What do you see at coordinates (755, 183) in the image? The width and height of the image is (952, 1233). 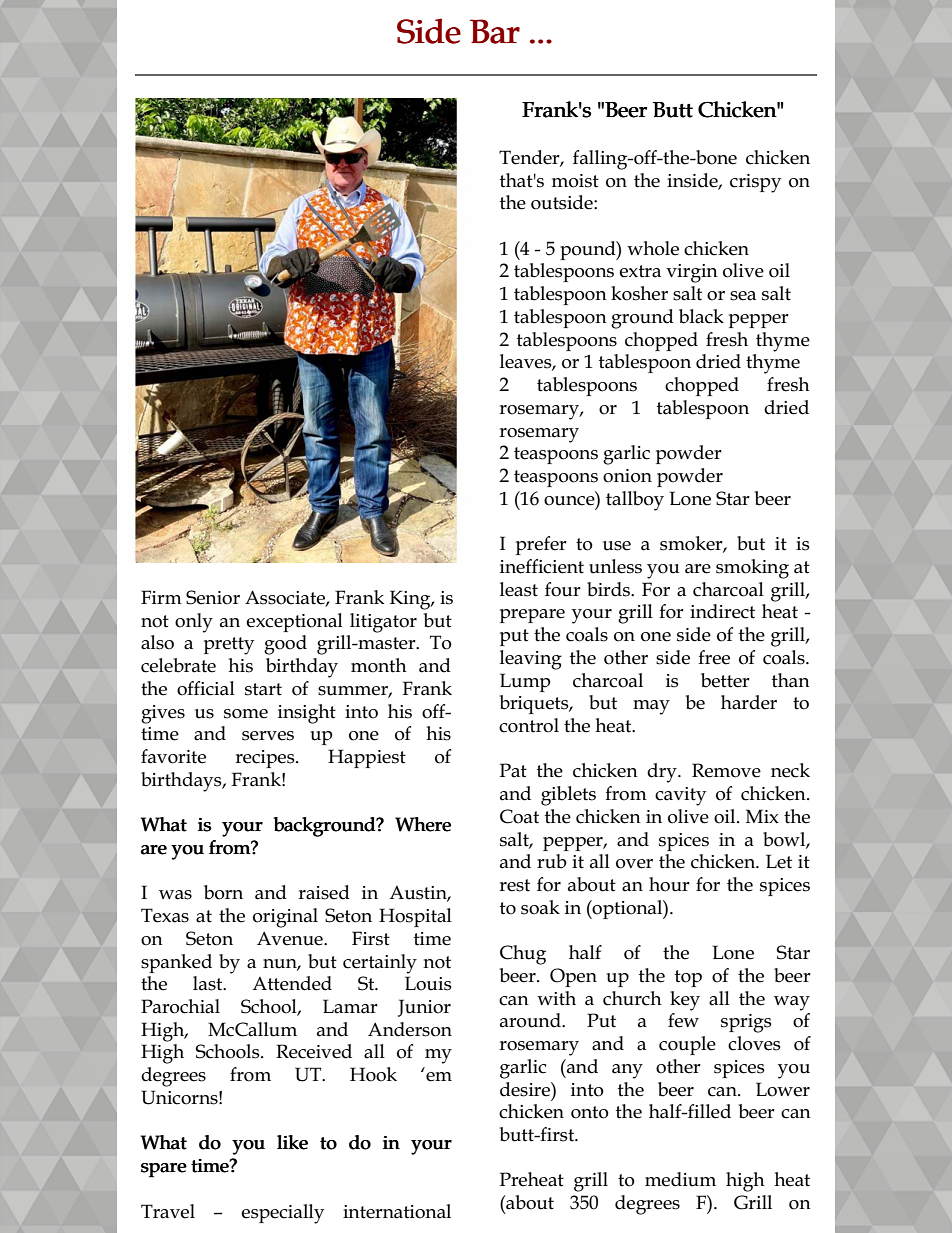 I see `crispy` at bounding box center [755, 183].
